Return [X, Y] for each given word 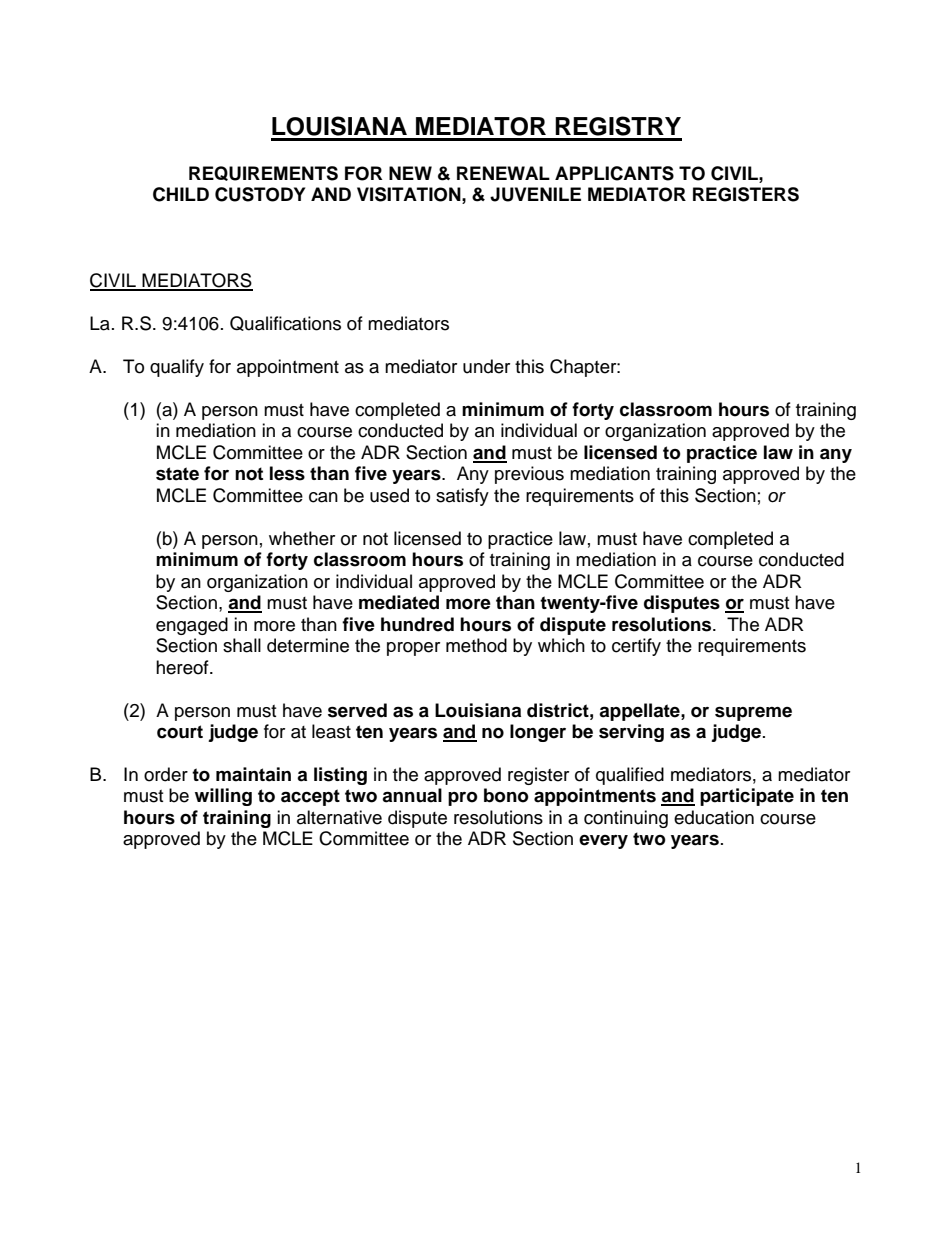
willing [223, 797]
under [486, 366]
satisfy [462, 497]
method [476, 645]
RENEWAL [503, 173]
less [287, 473]
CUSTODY [260, 194]
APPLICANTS [614, 173]
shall [242, 645]
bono [506, 795]
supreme [753, 714]
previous [529, 475]
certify [636, 647]
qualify [177, 368]
